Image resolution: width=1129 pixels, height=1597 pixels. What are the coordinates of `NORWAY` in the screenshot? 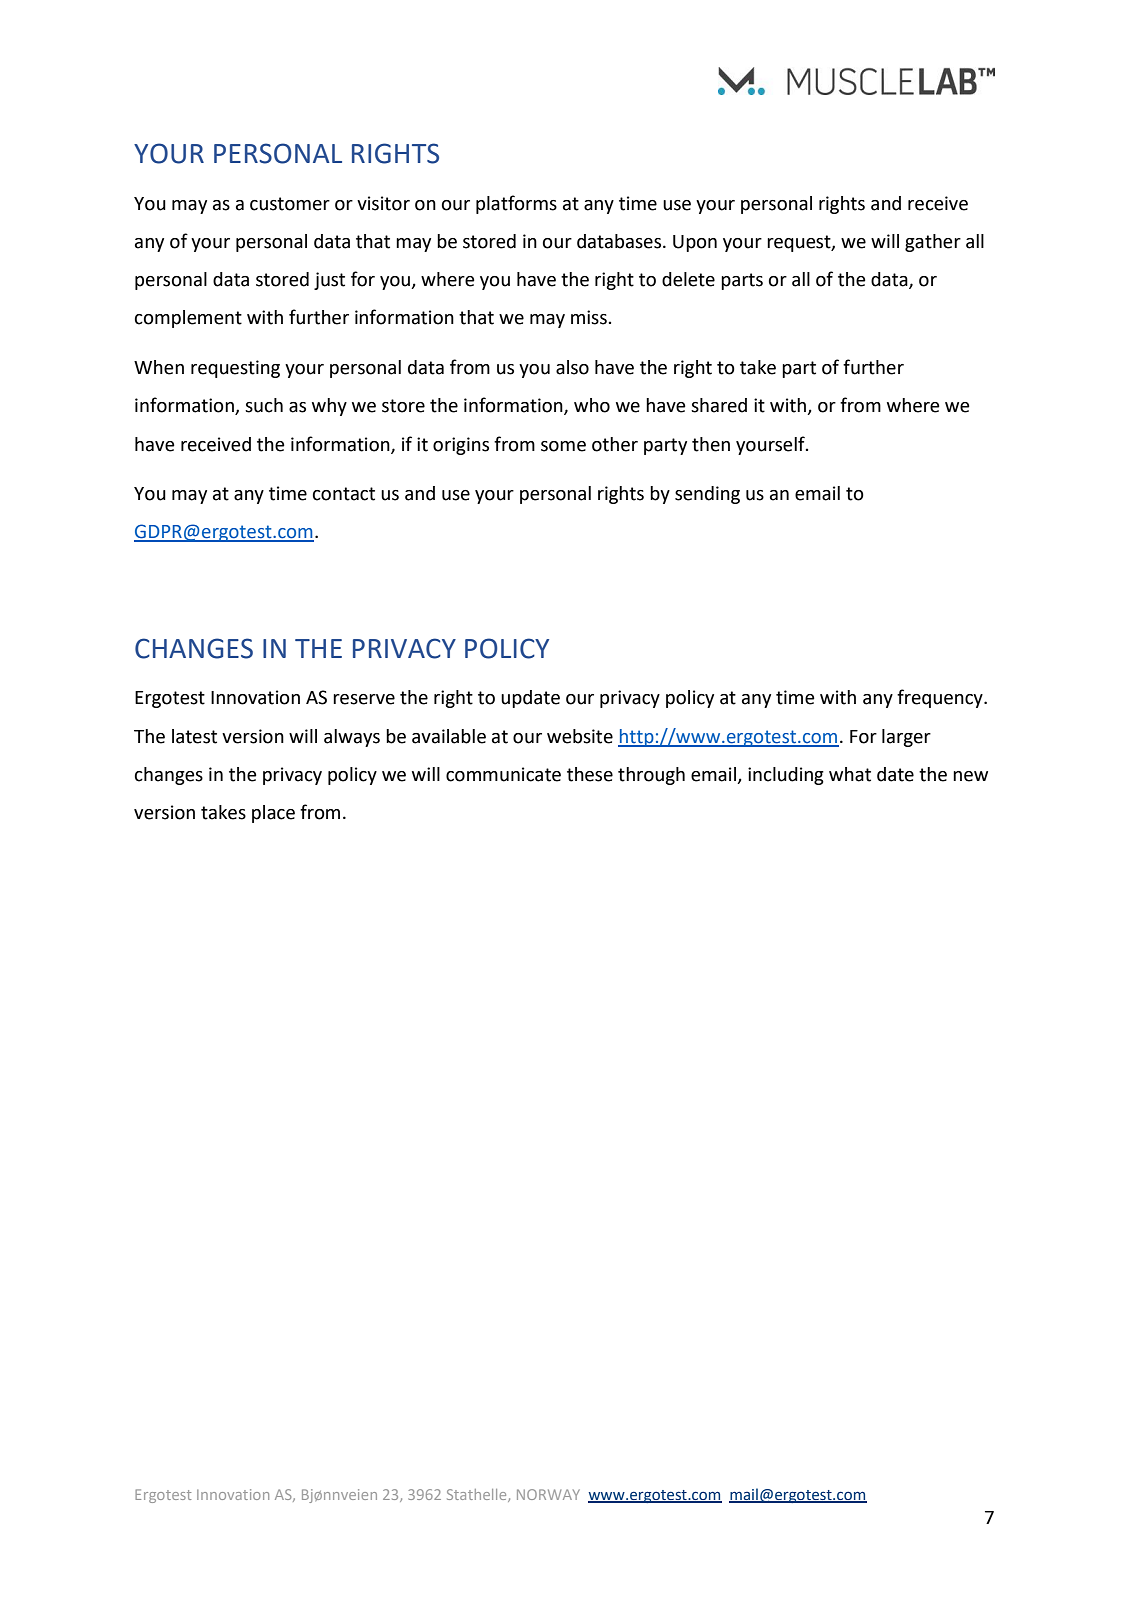 It's located at (548, 1494).
